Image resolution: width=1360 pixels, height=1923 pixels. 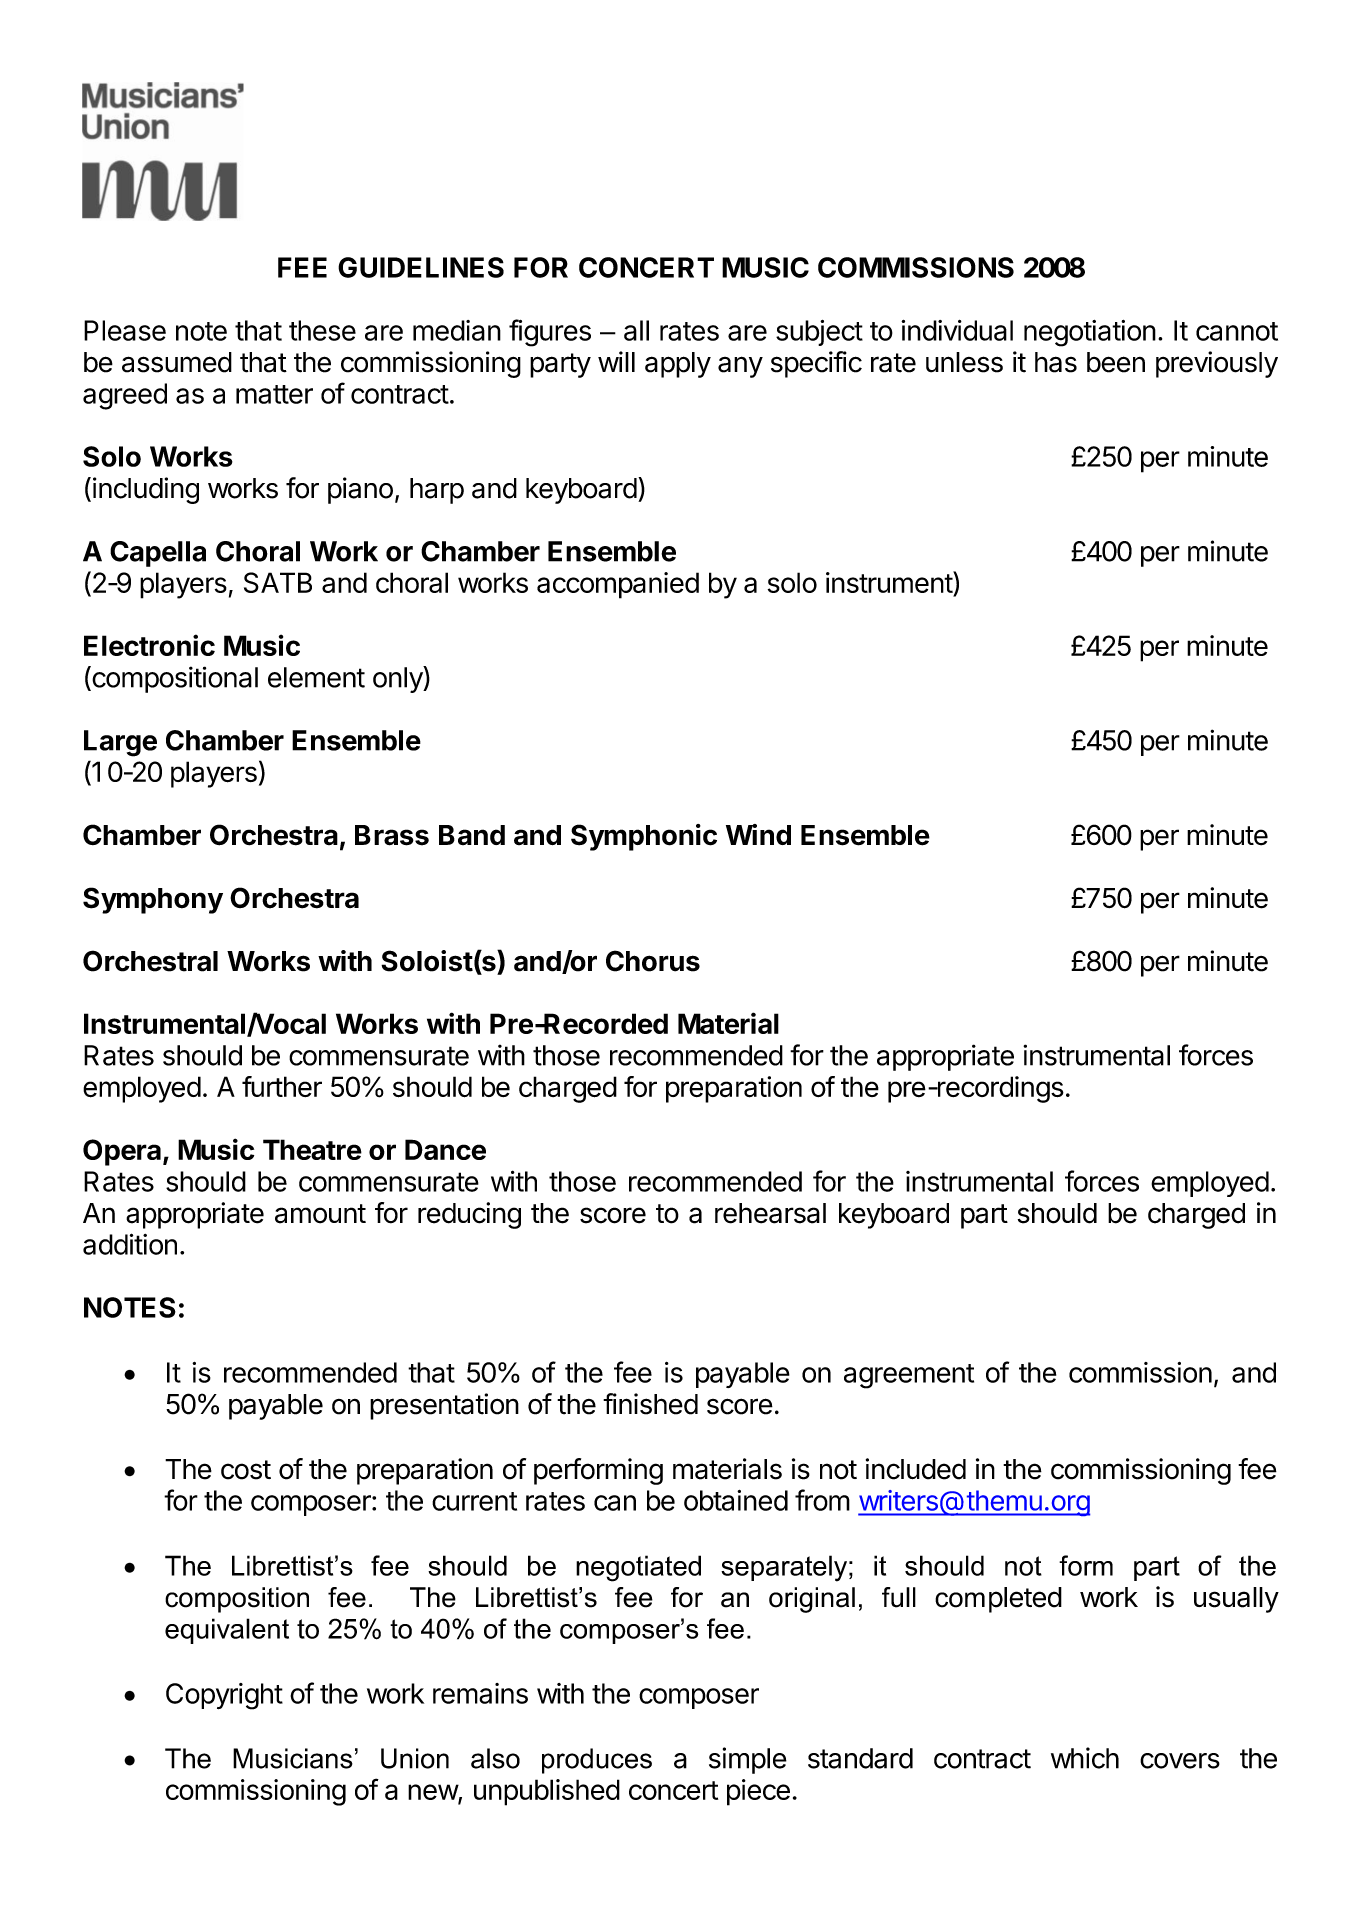 I want to click on these, so click(x=322, y=330).
